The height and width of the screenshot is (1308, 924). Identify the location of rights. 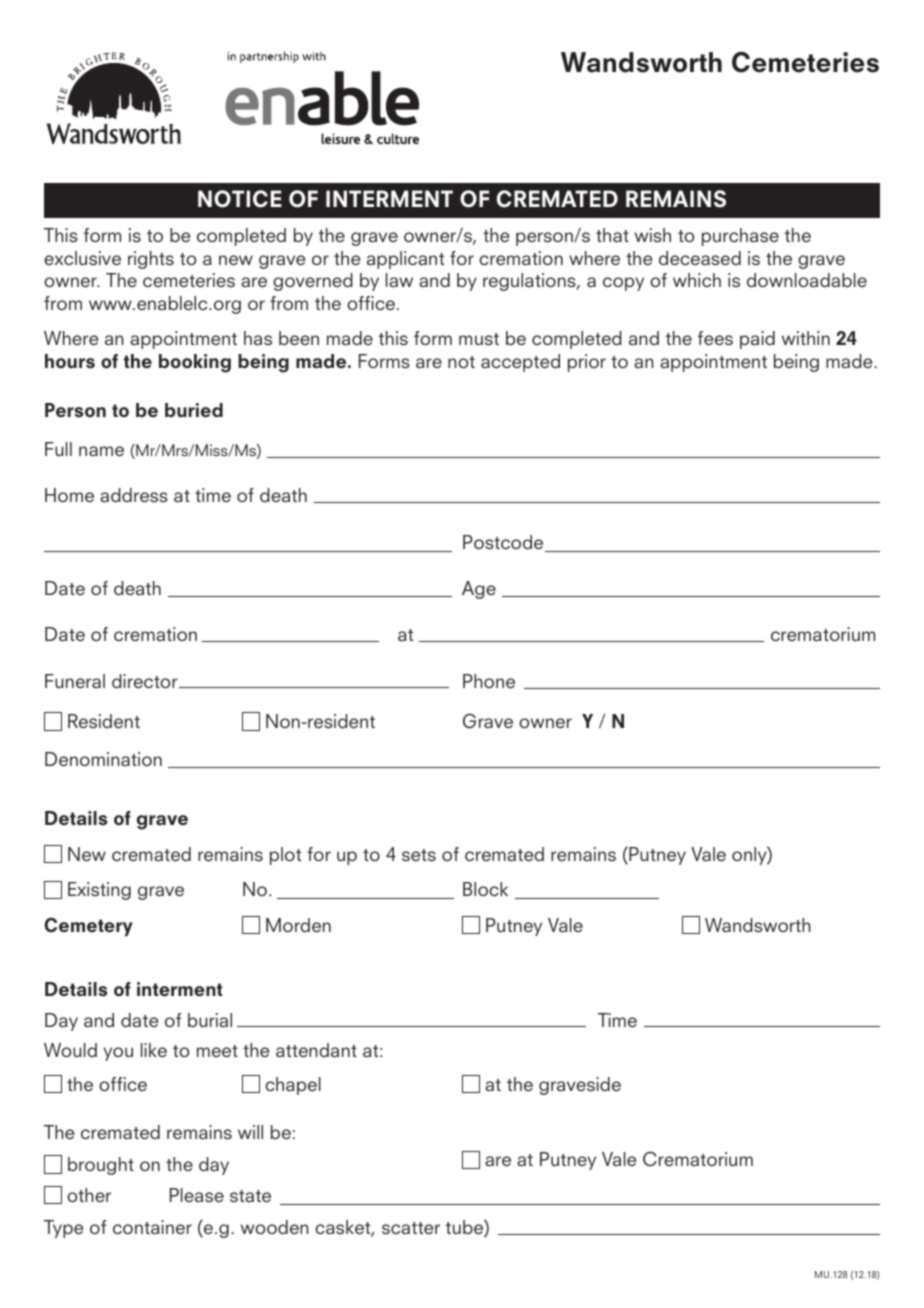
(151, 260).
